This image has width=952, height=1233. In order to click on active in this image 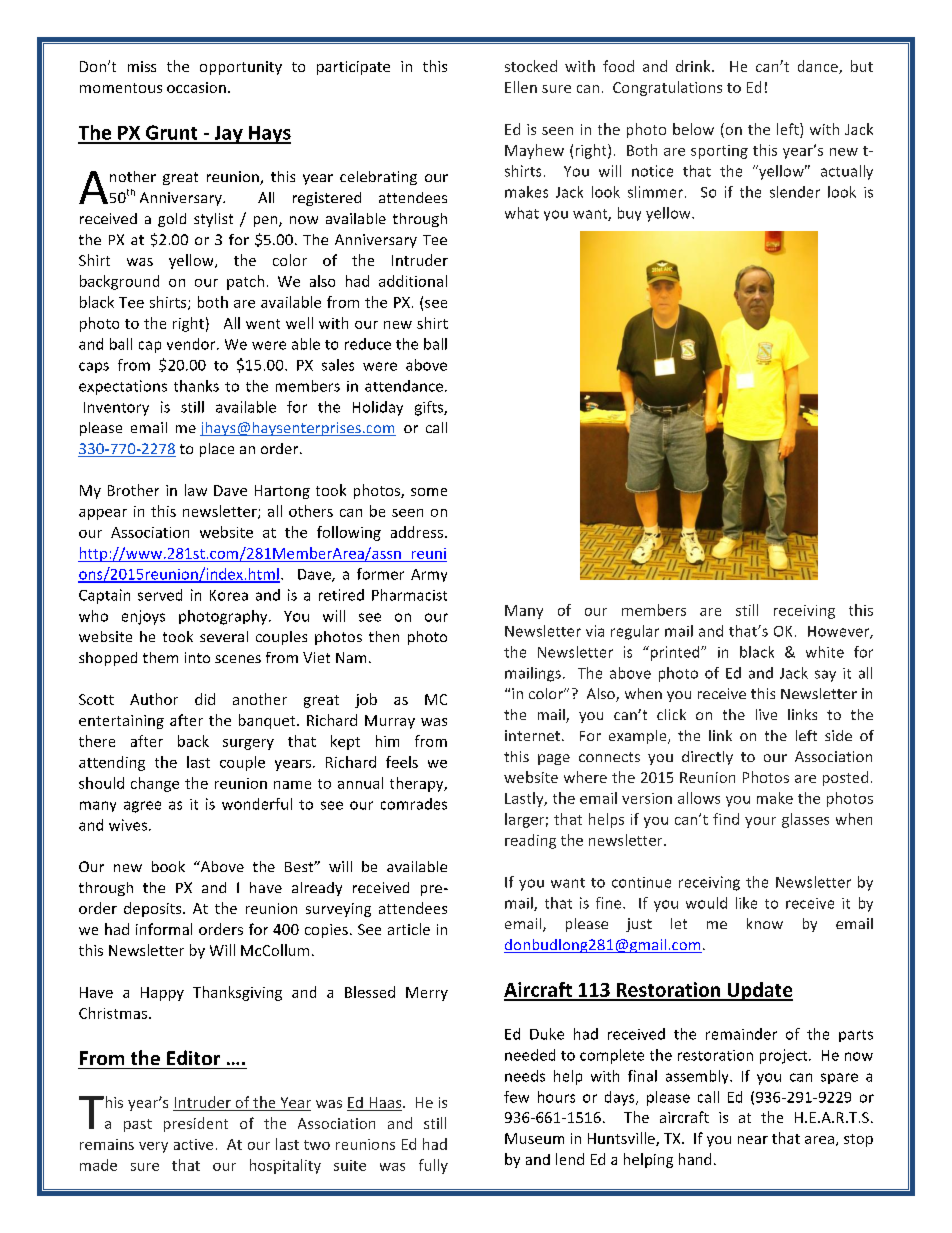, I will do `click(193, 1144)`.
